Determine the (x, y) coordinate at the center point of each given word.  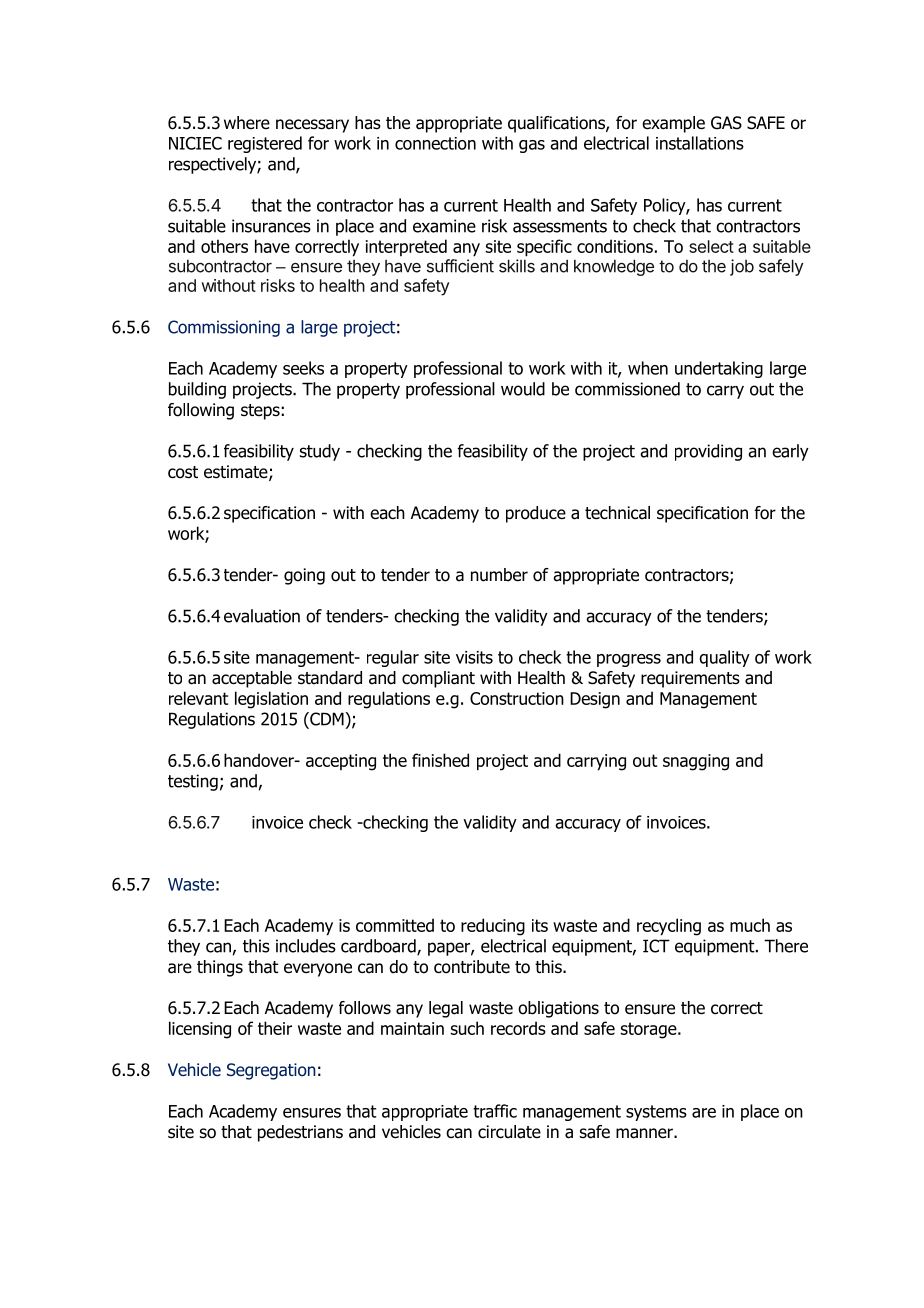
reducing (493, 927)
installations (700, 143)
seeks (303, 368)
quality (724, 658)
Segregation (271, 1071)
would (523, 389)
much (750, 925)
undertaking (719, 369)
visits (474, 657)
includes (306, 946)
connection (435, 143)
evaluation (262, 616)
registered (265, 144)
